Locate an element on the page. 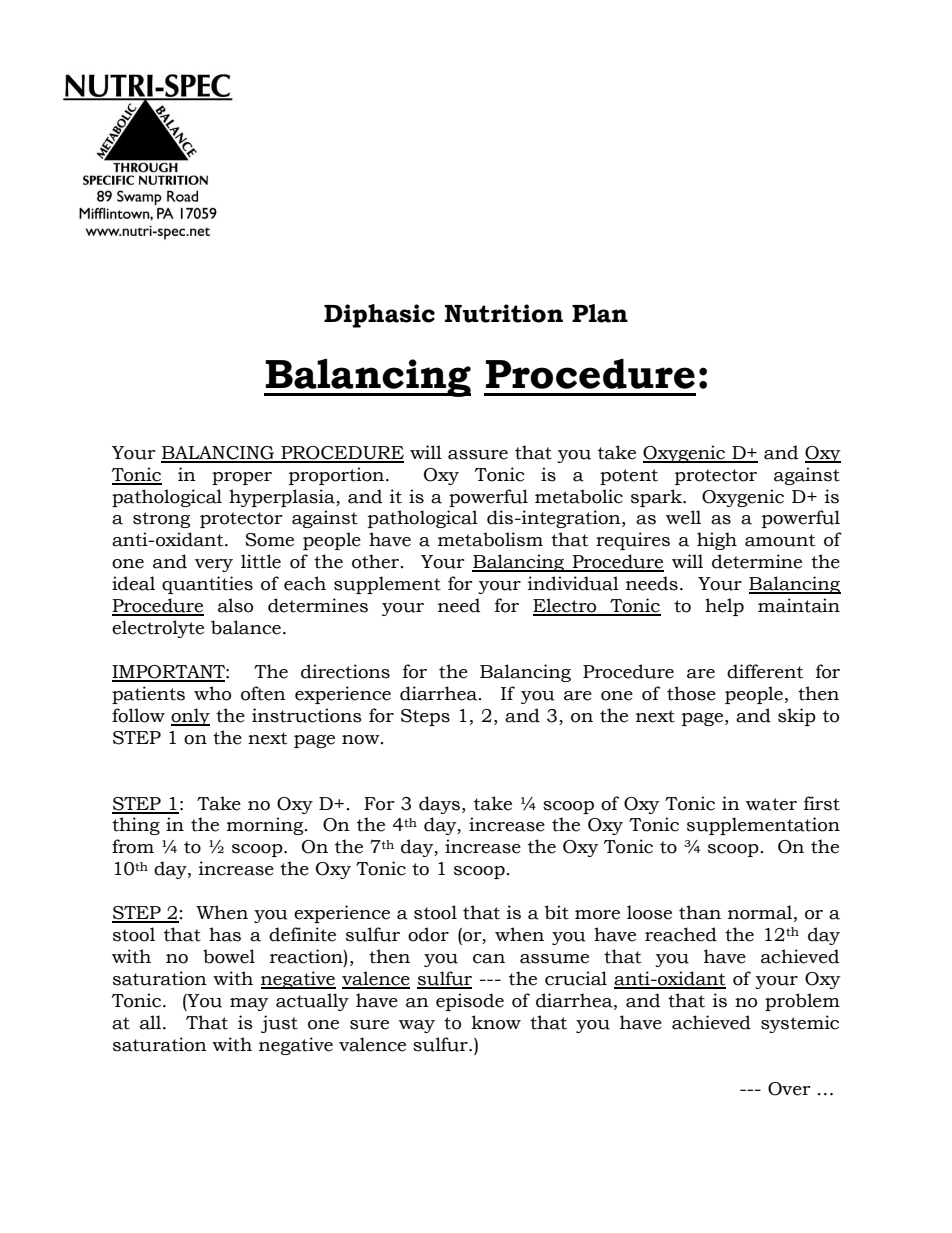  days is located at coordinates (439, 805).
